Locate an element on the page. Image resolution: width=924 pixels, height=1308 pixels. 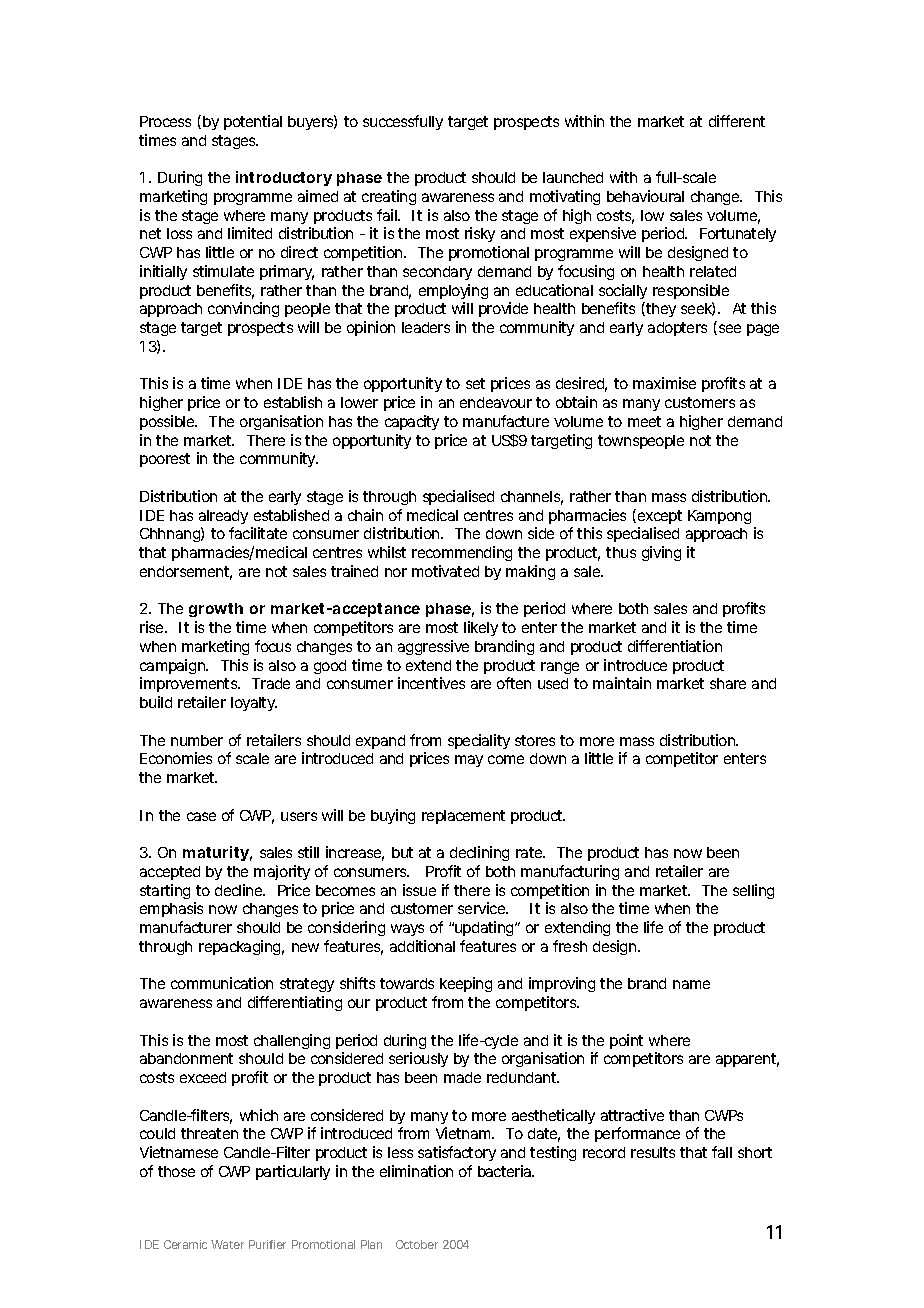
maximise is located at coordinates (664, 383).
